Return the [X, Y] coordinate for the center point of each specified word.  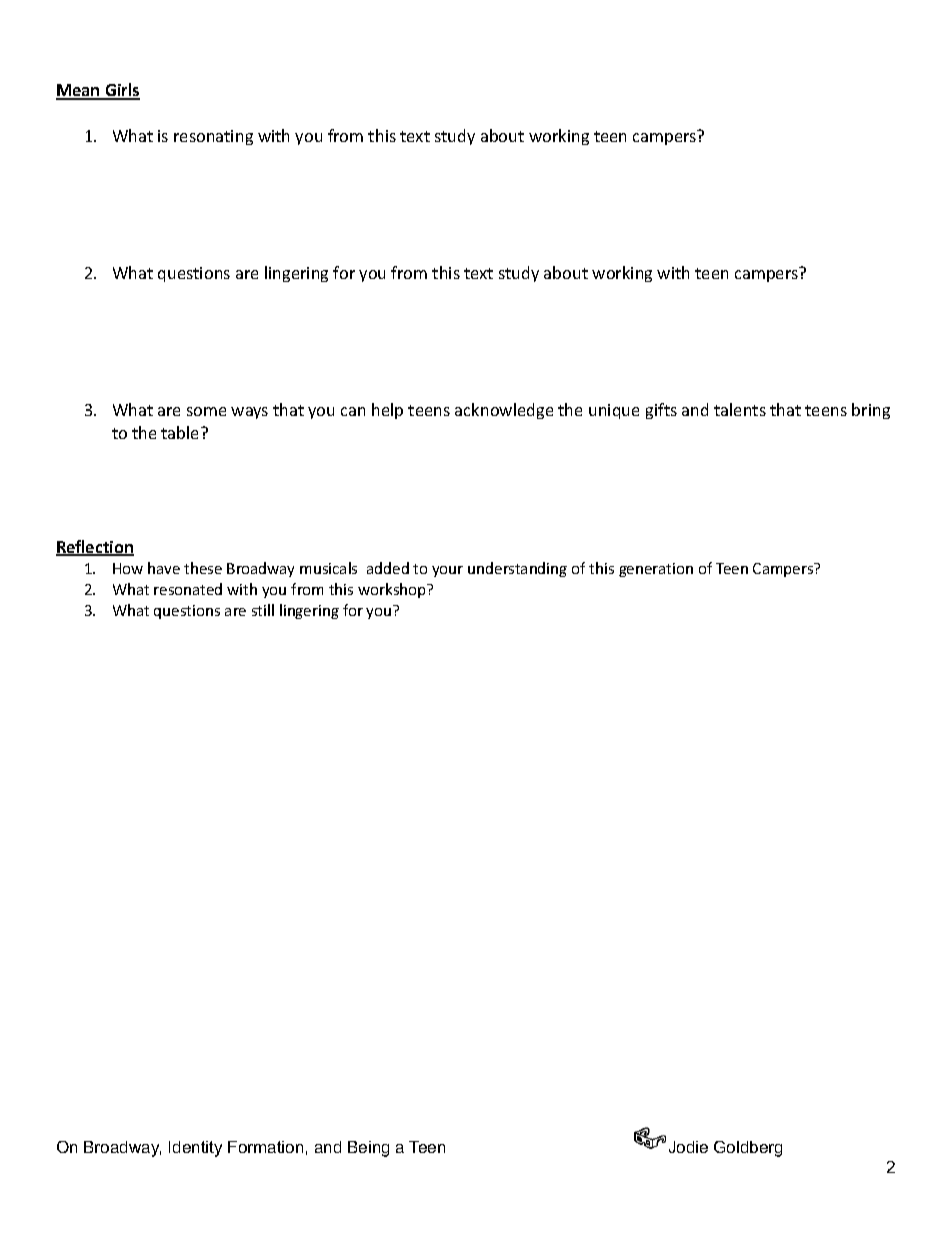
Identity [195, 1149]
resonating [213, 137]
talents [740, 409]
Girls [121, 91]
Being [368, 1149]
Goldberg [748, 1149]
